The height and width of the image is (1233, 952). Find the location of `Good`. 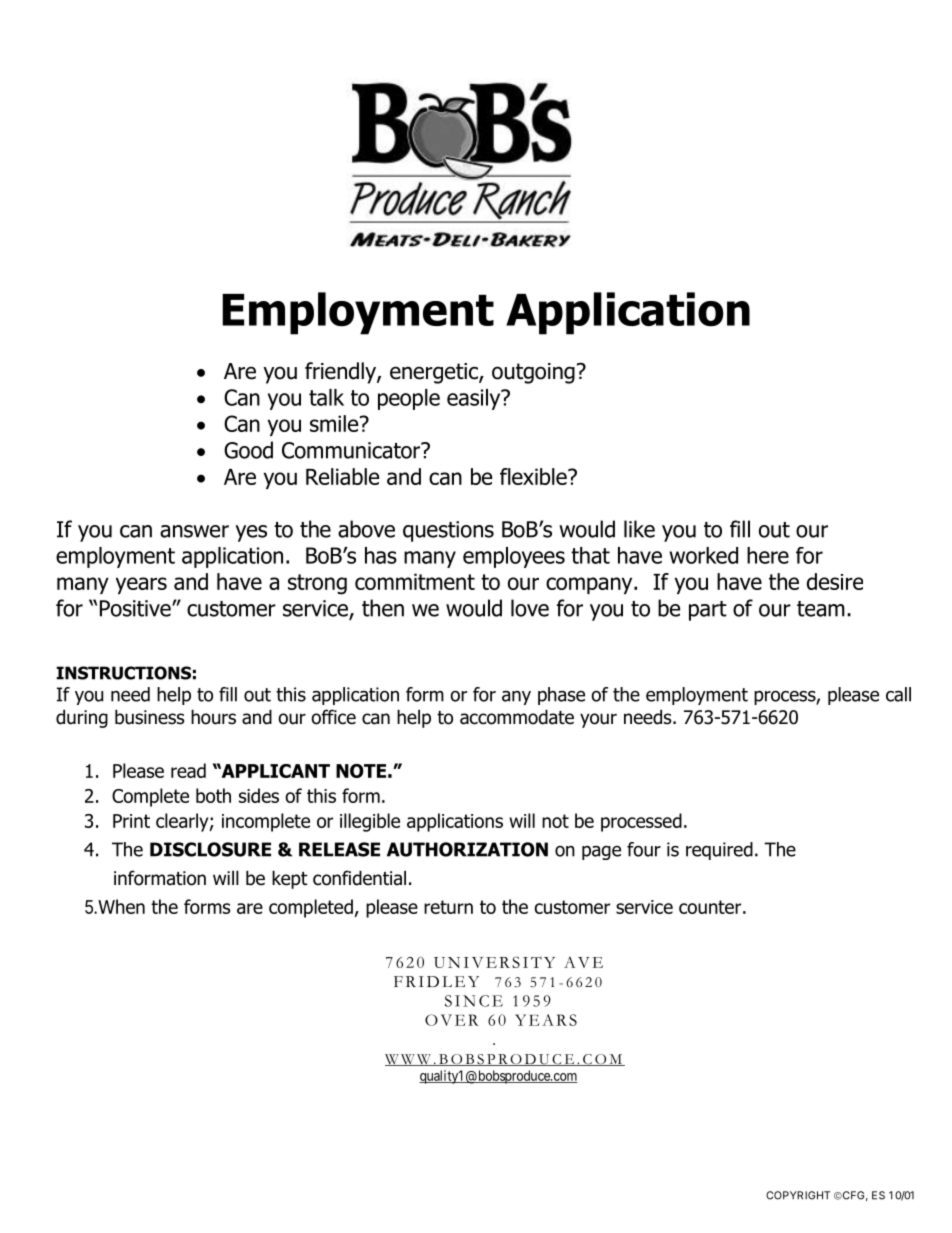

Good is located at coordinates (248, 450).
